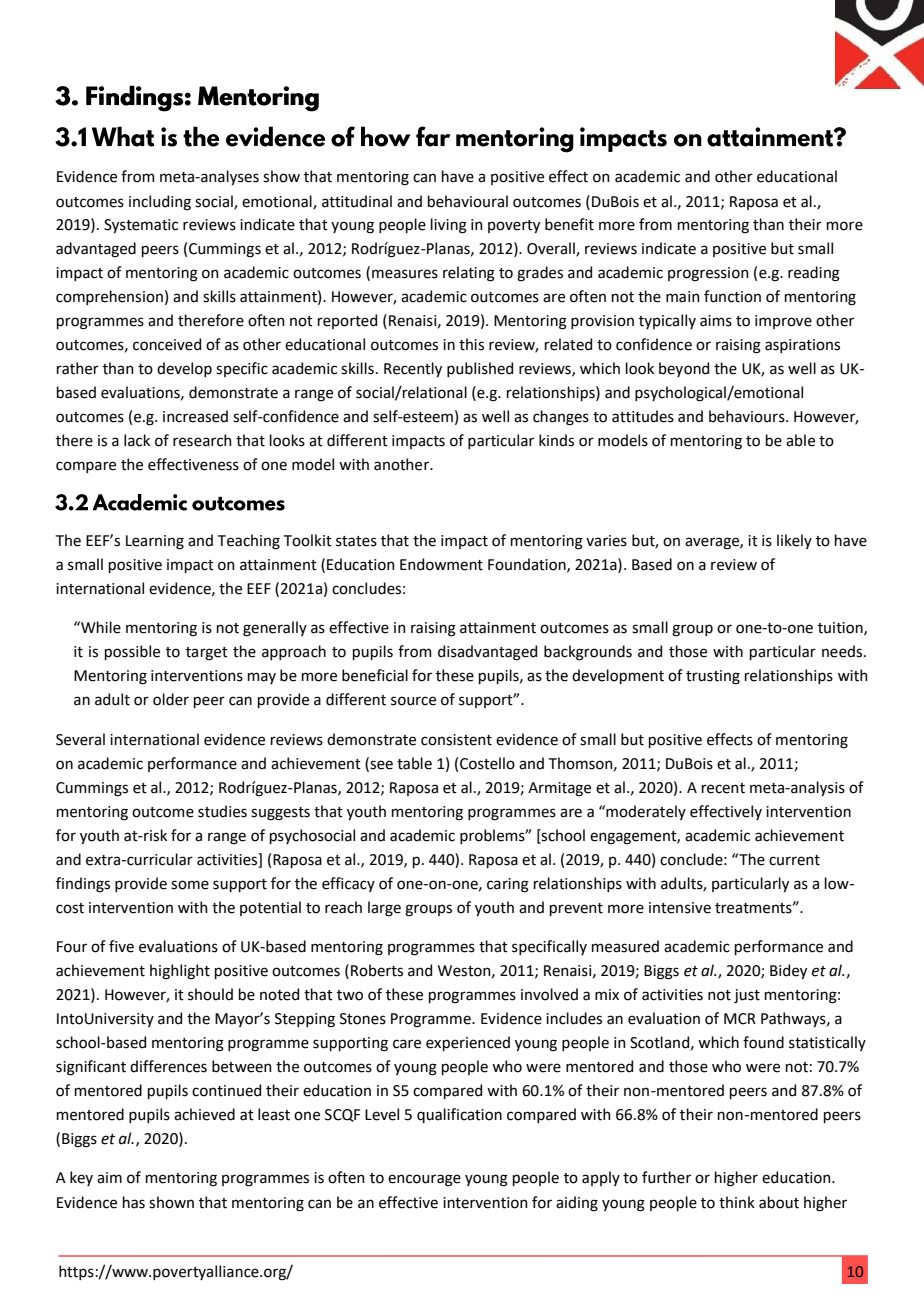 This page has height=1307, width=924. What do you see at coordinates (794, 860) in the page?
I see `current` at bounding box center [794, 860].
